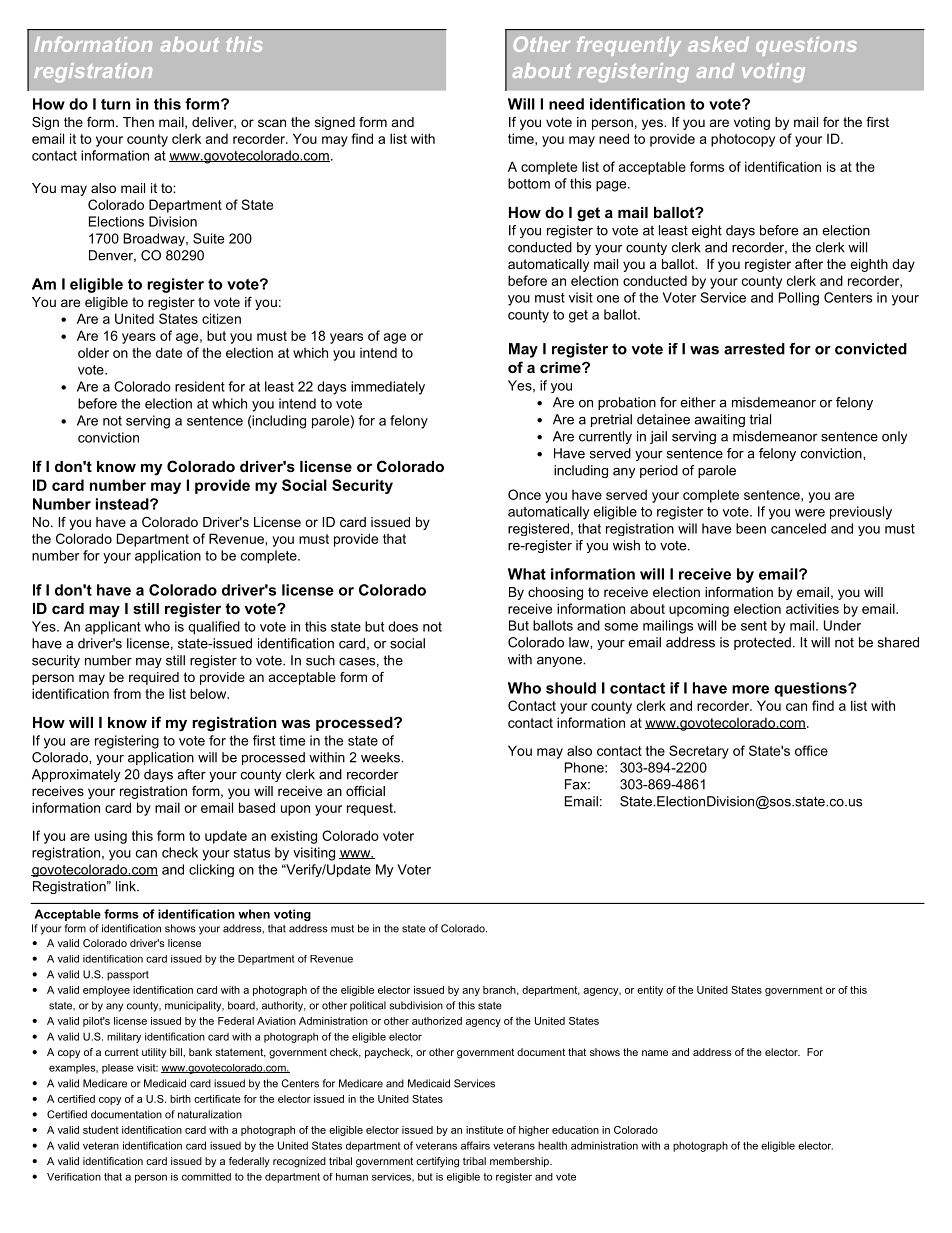  What do you see at coordinates (718, 44) in the page?
I see `asked` at bounding box center [718, 44].
